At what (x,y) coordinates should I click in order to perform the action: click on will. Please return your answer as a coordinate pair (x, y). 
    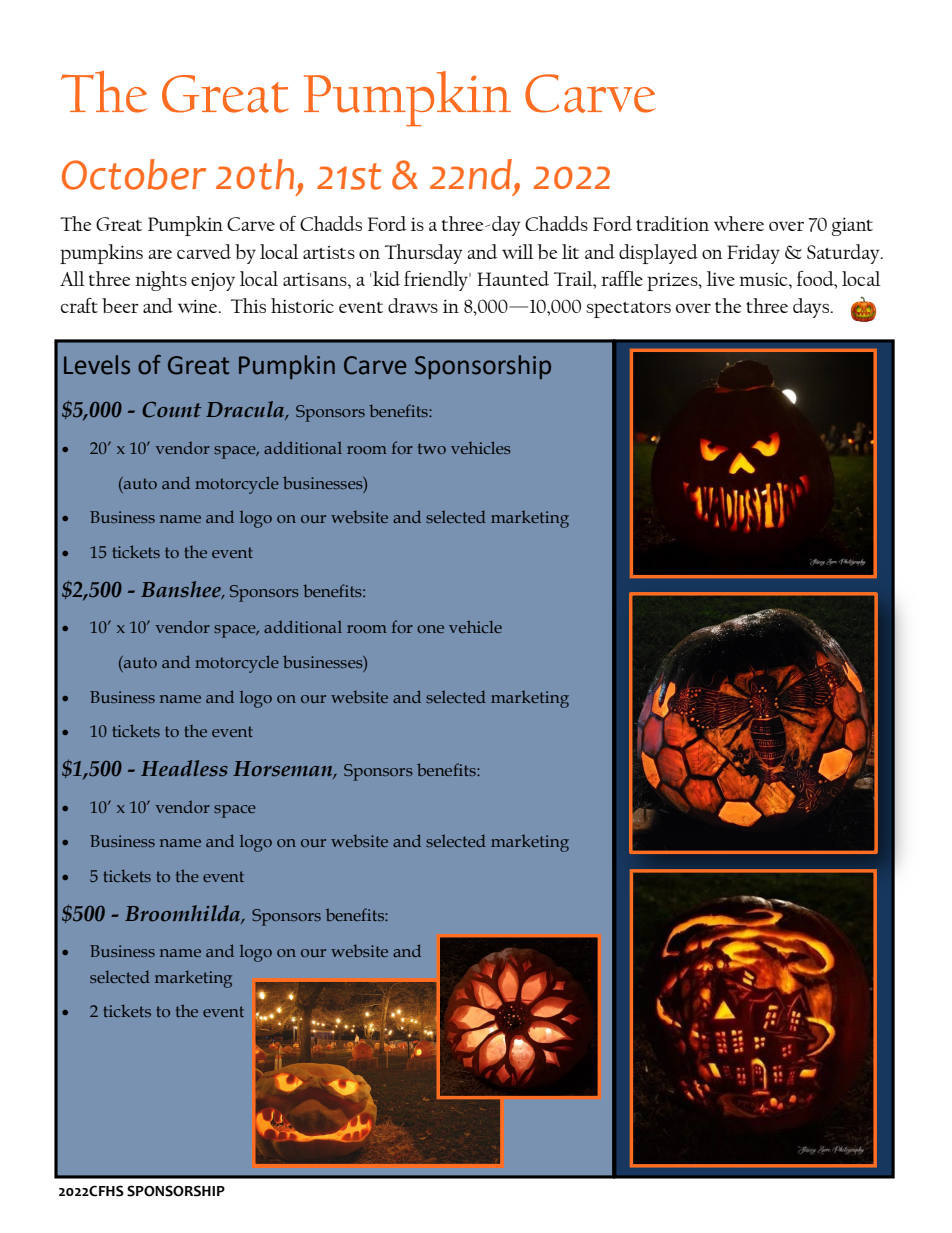
    Looking at the image, I should click on (518, 251).
